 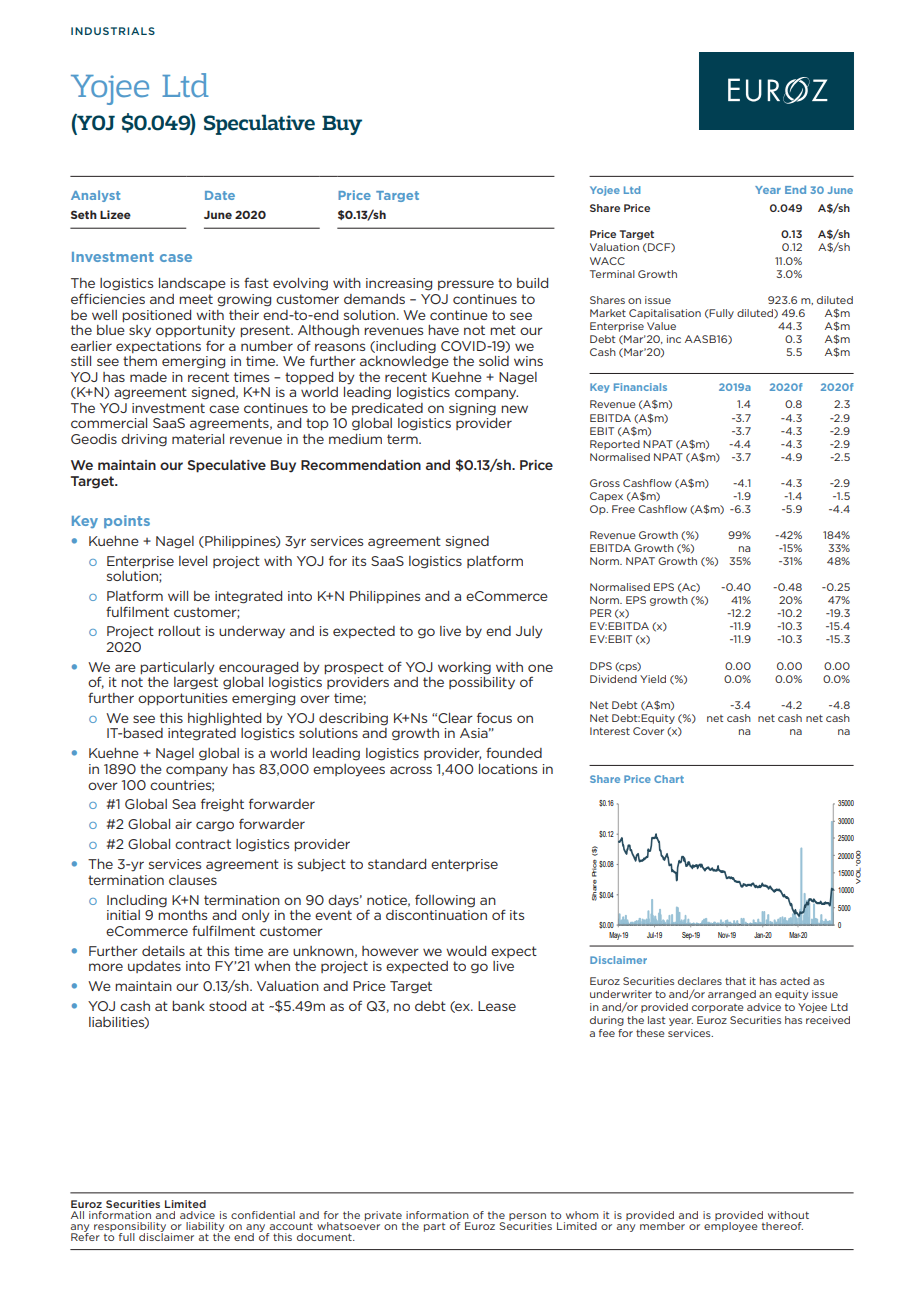 What do you see at coordinates (182, 915) in the screenshot?
I see `months` at bounding box center [182, 915].
